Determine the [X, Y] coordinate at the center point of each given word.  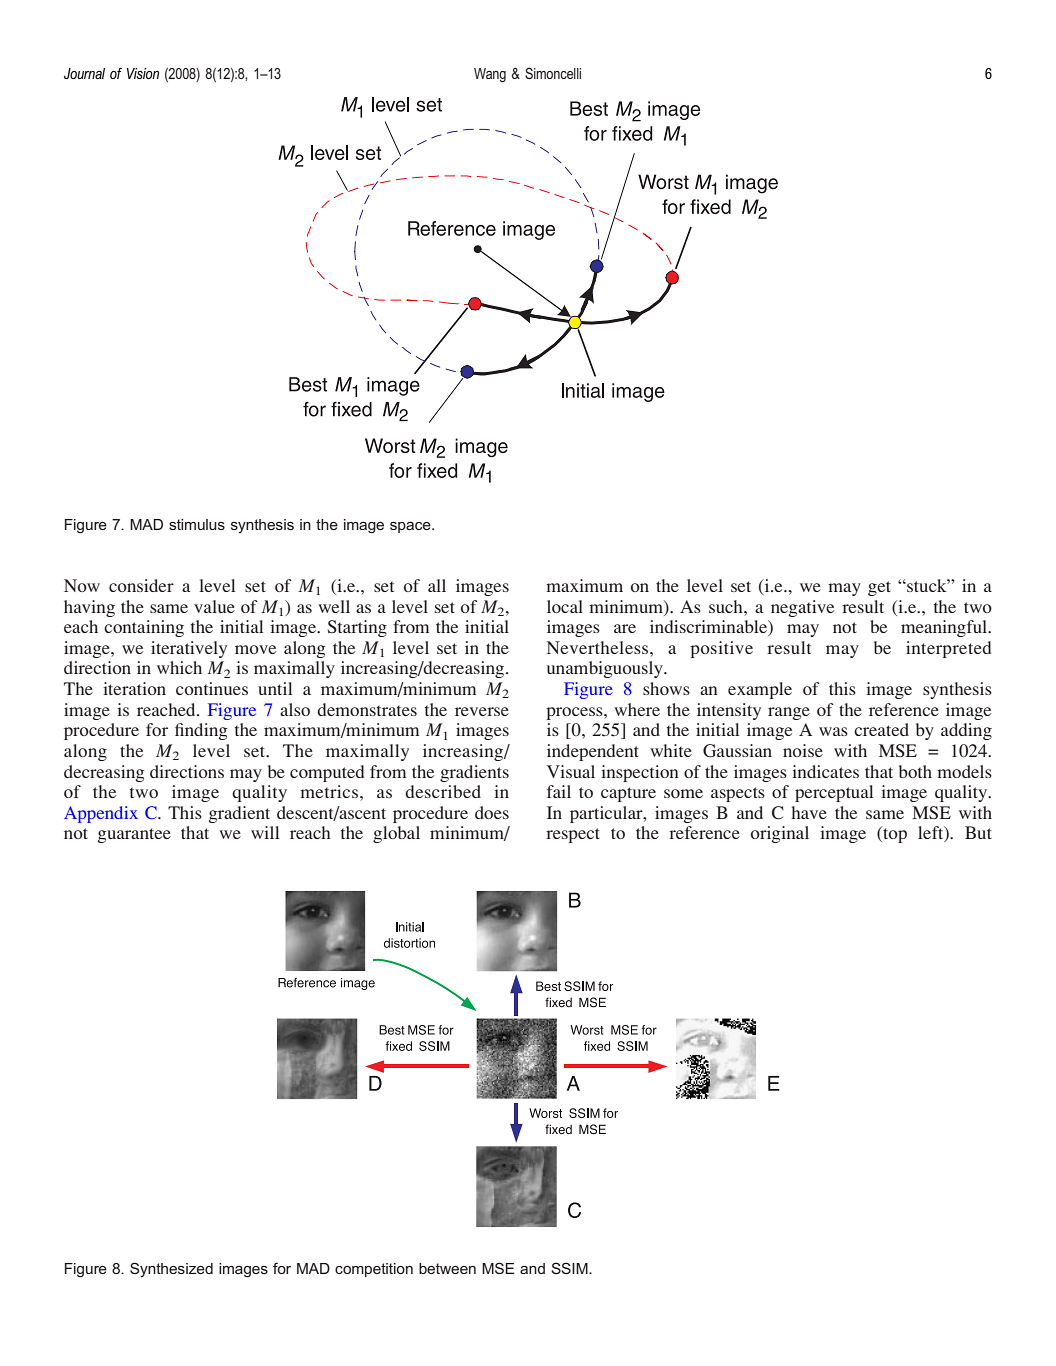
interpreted [948, 649]
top [894, 834]
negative [802, 608]
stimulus [197, 524]
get [879, 588]
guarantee [134, 835]
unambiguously [606, 669]
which [179, 667]
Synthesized [171, 1269]
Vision [143, 73]
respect [573, 835]
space [411, 527]
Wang [490, 75]
